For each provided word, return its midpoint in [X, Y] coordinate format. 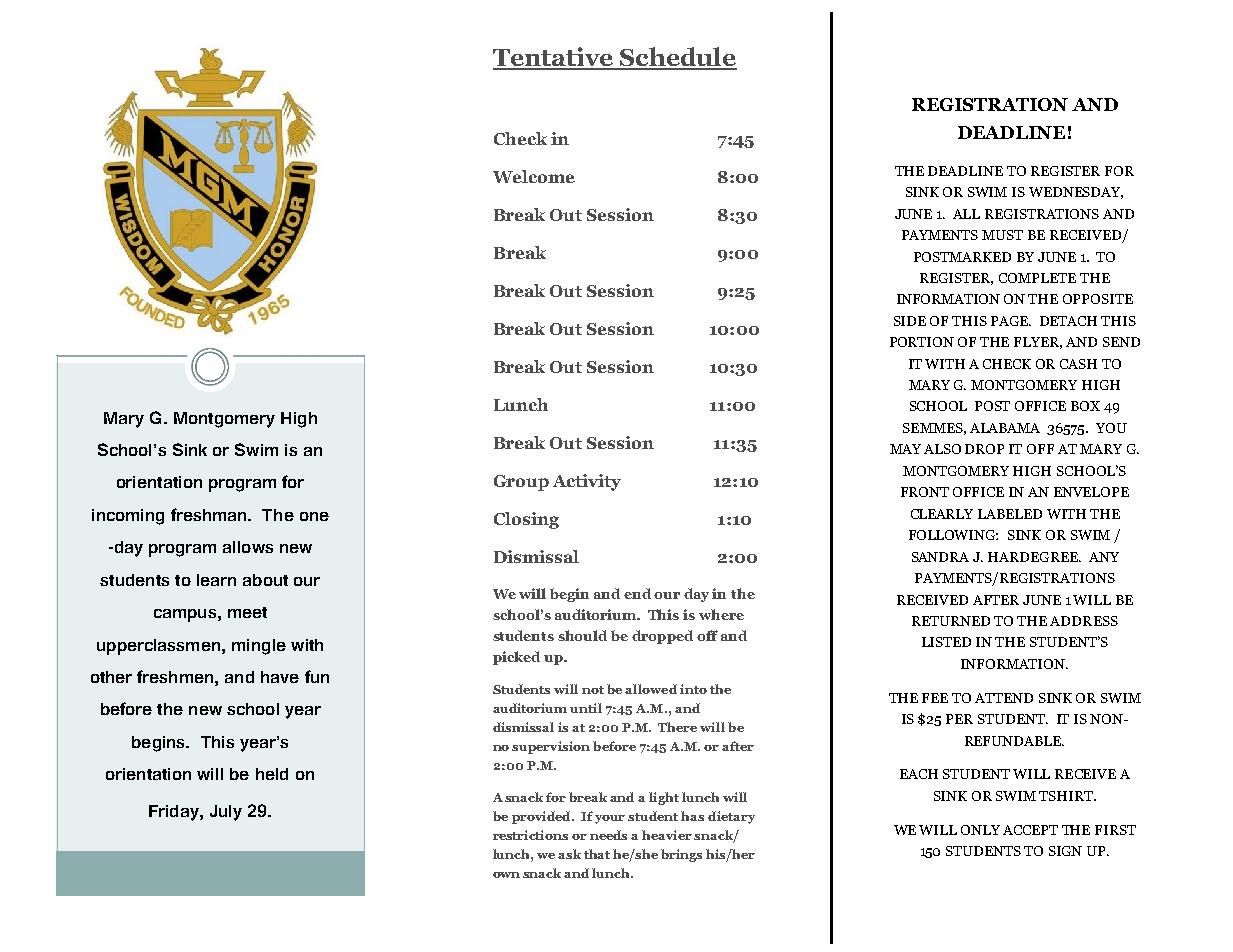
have [280, 677]
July [226, 813]
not [593, 690]
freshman [210, 514]
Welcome [534, 176]
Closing [526, 520]
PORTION [922, 342]
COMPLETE [1037, 278]
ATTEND [1004, 698]
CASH [1078, 364]
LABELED [1010, 514]
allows [248, 547]
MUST [1002, 235]
